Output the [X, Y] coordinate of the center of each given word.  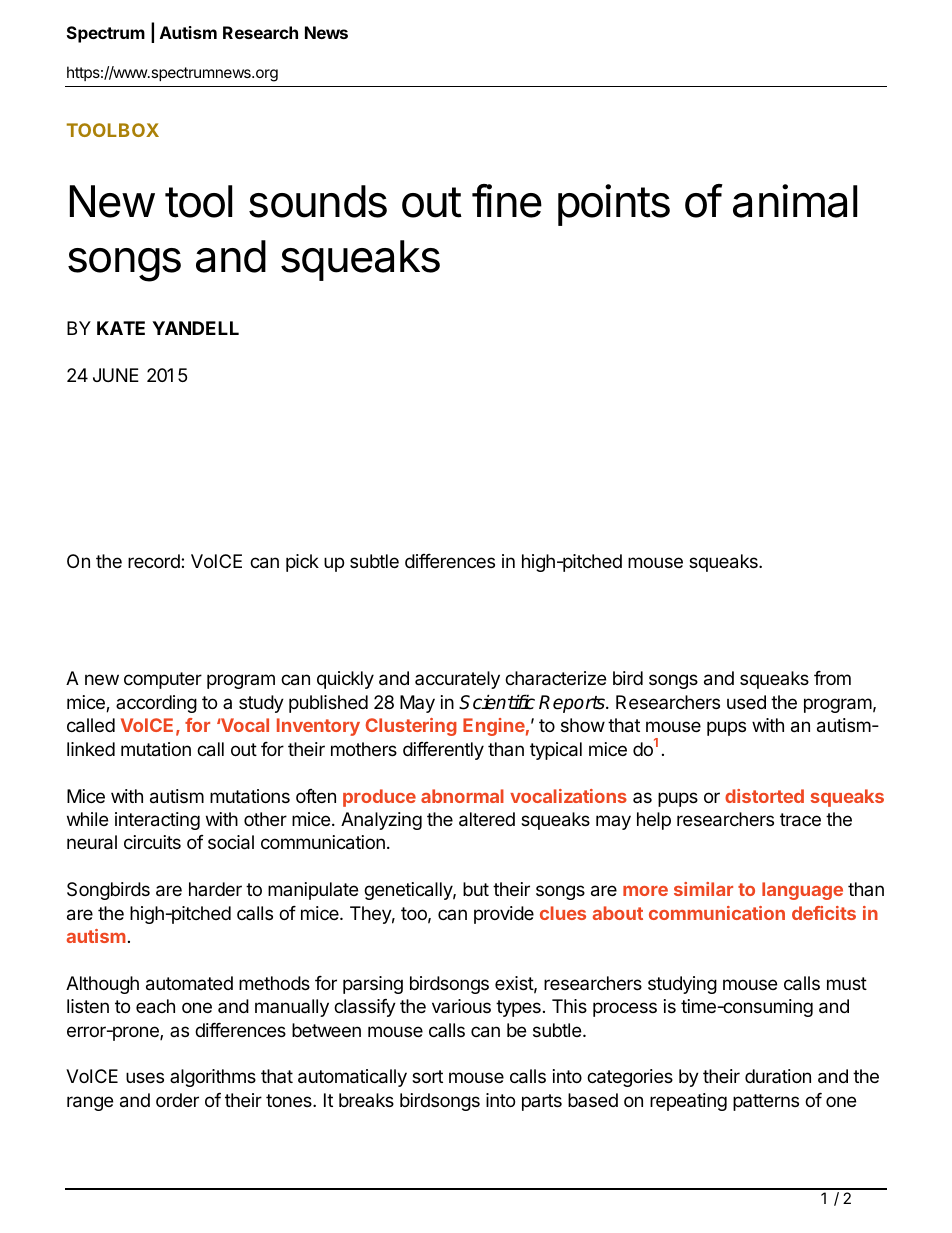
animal [795, 201]
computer [163, 680]
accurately [457, 680]
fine [507, 201]
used [746, 702]
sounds [318, 201]
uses [145, 1077]
